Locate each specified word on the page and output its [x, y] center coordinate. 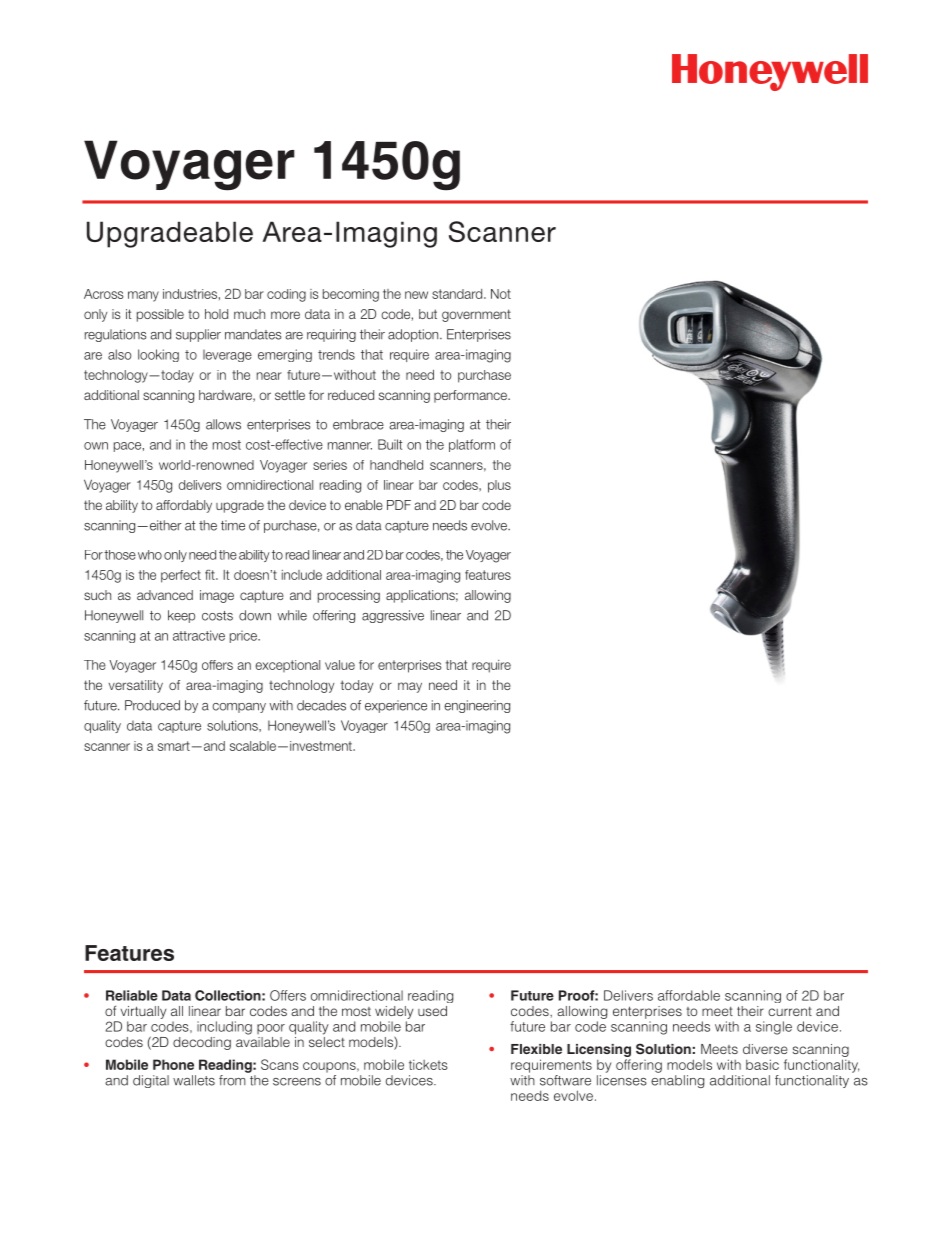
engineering [477, 706]
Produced [152, 705]
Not [501, 294]
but [428, 314]
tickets [428, 1064]
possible [160, 315]
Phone [173, 1064]
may [410, 687]
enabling [677, 1081]
